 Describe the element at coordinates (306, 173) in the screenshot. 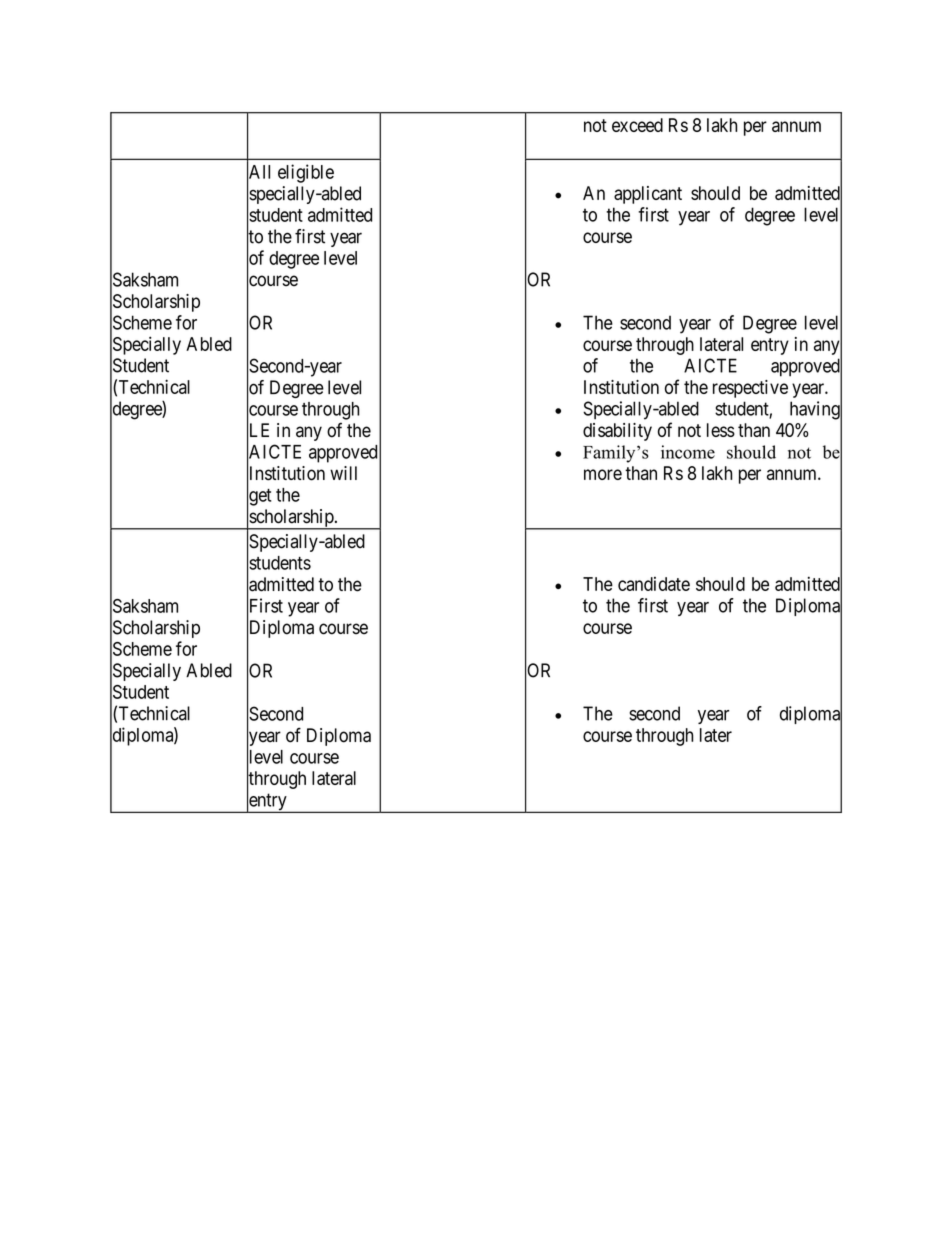

I see `eligible` at that location.
